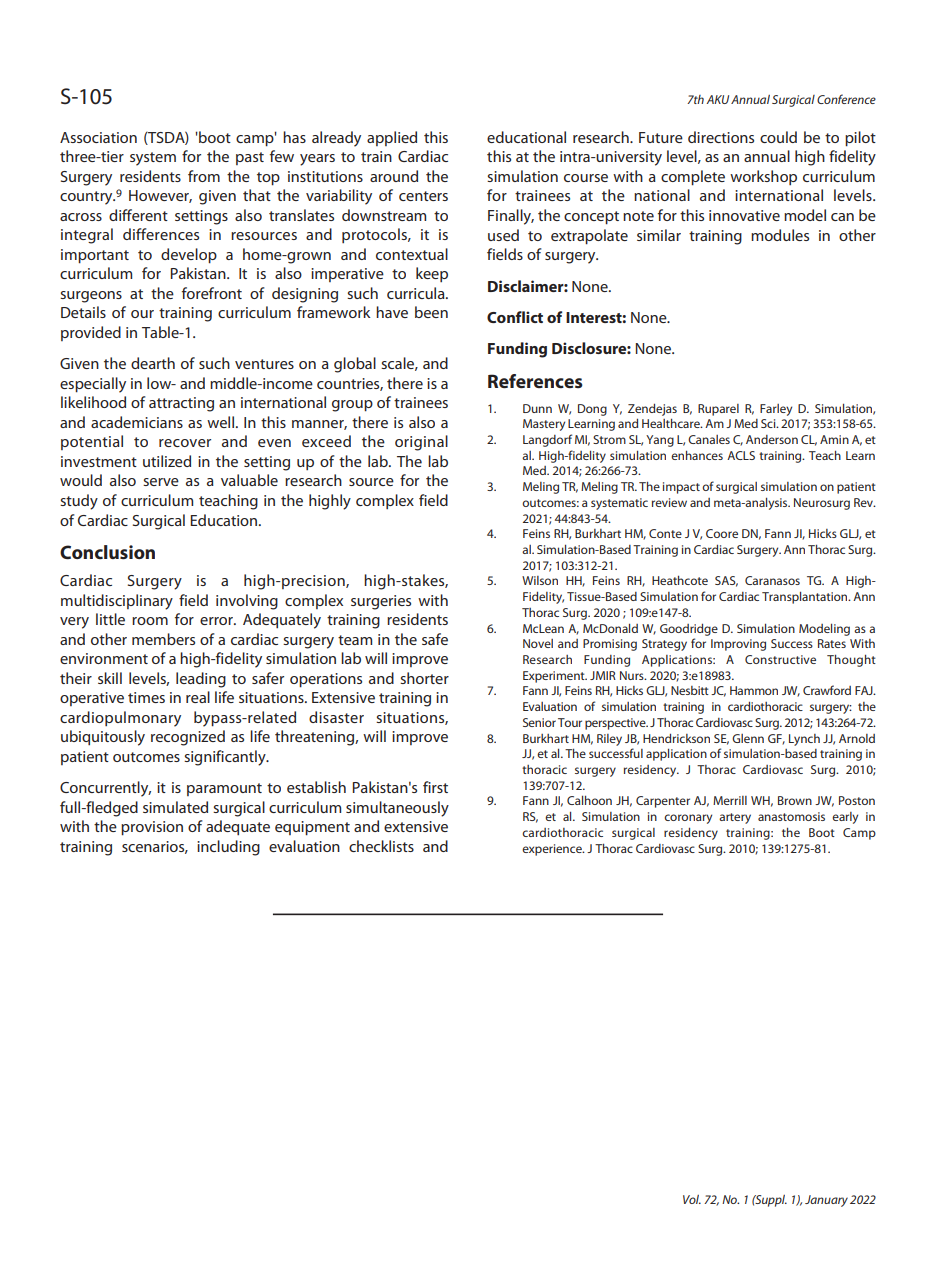 Image resolution: width=936 pixels, height=1288 pixels. I want to click on attracting, so click(181, 404).
